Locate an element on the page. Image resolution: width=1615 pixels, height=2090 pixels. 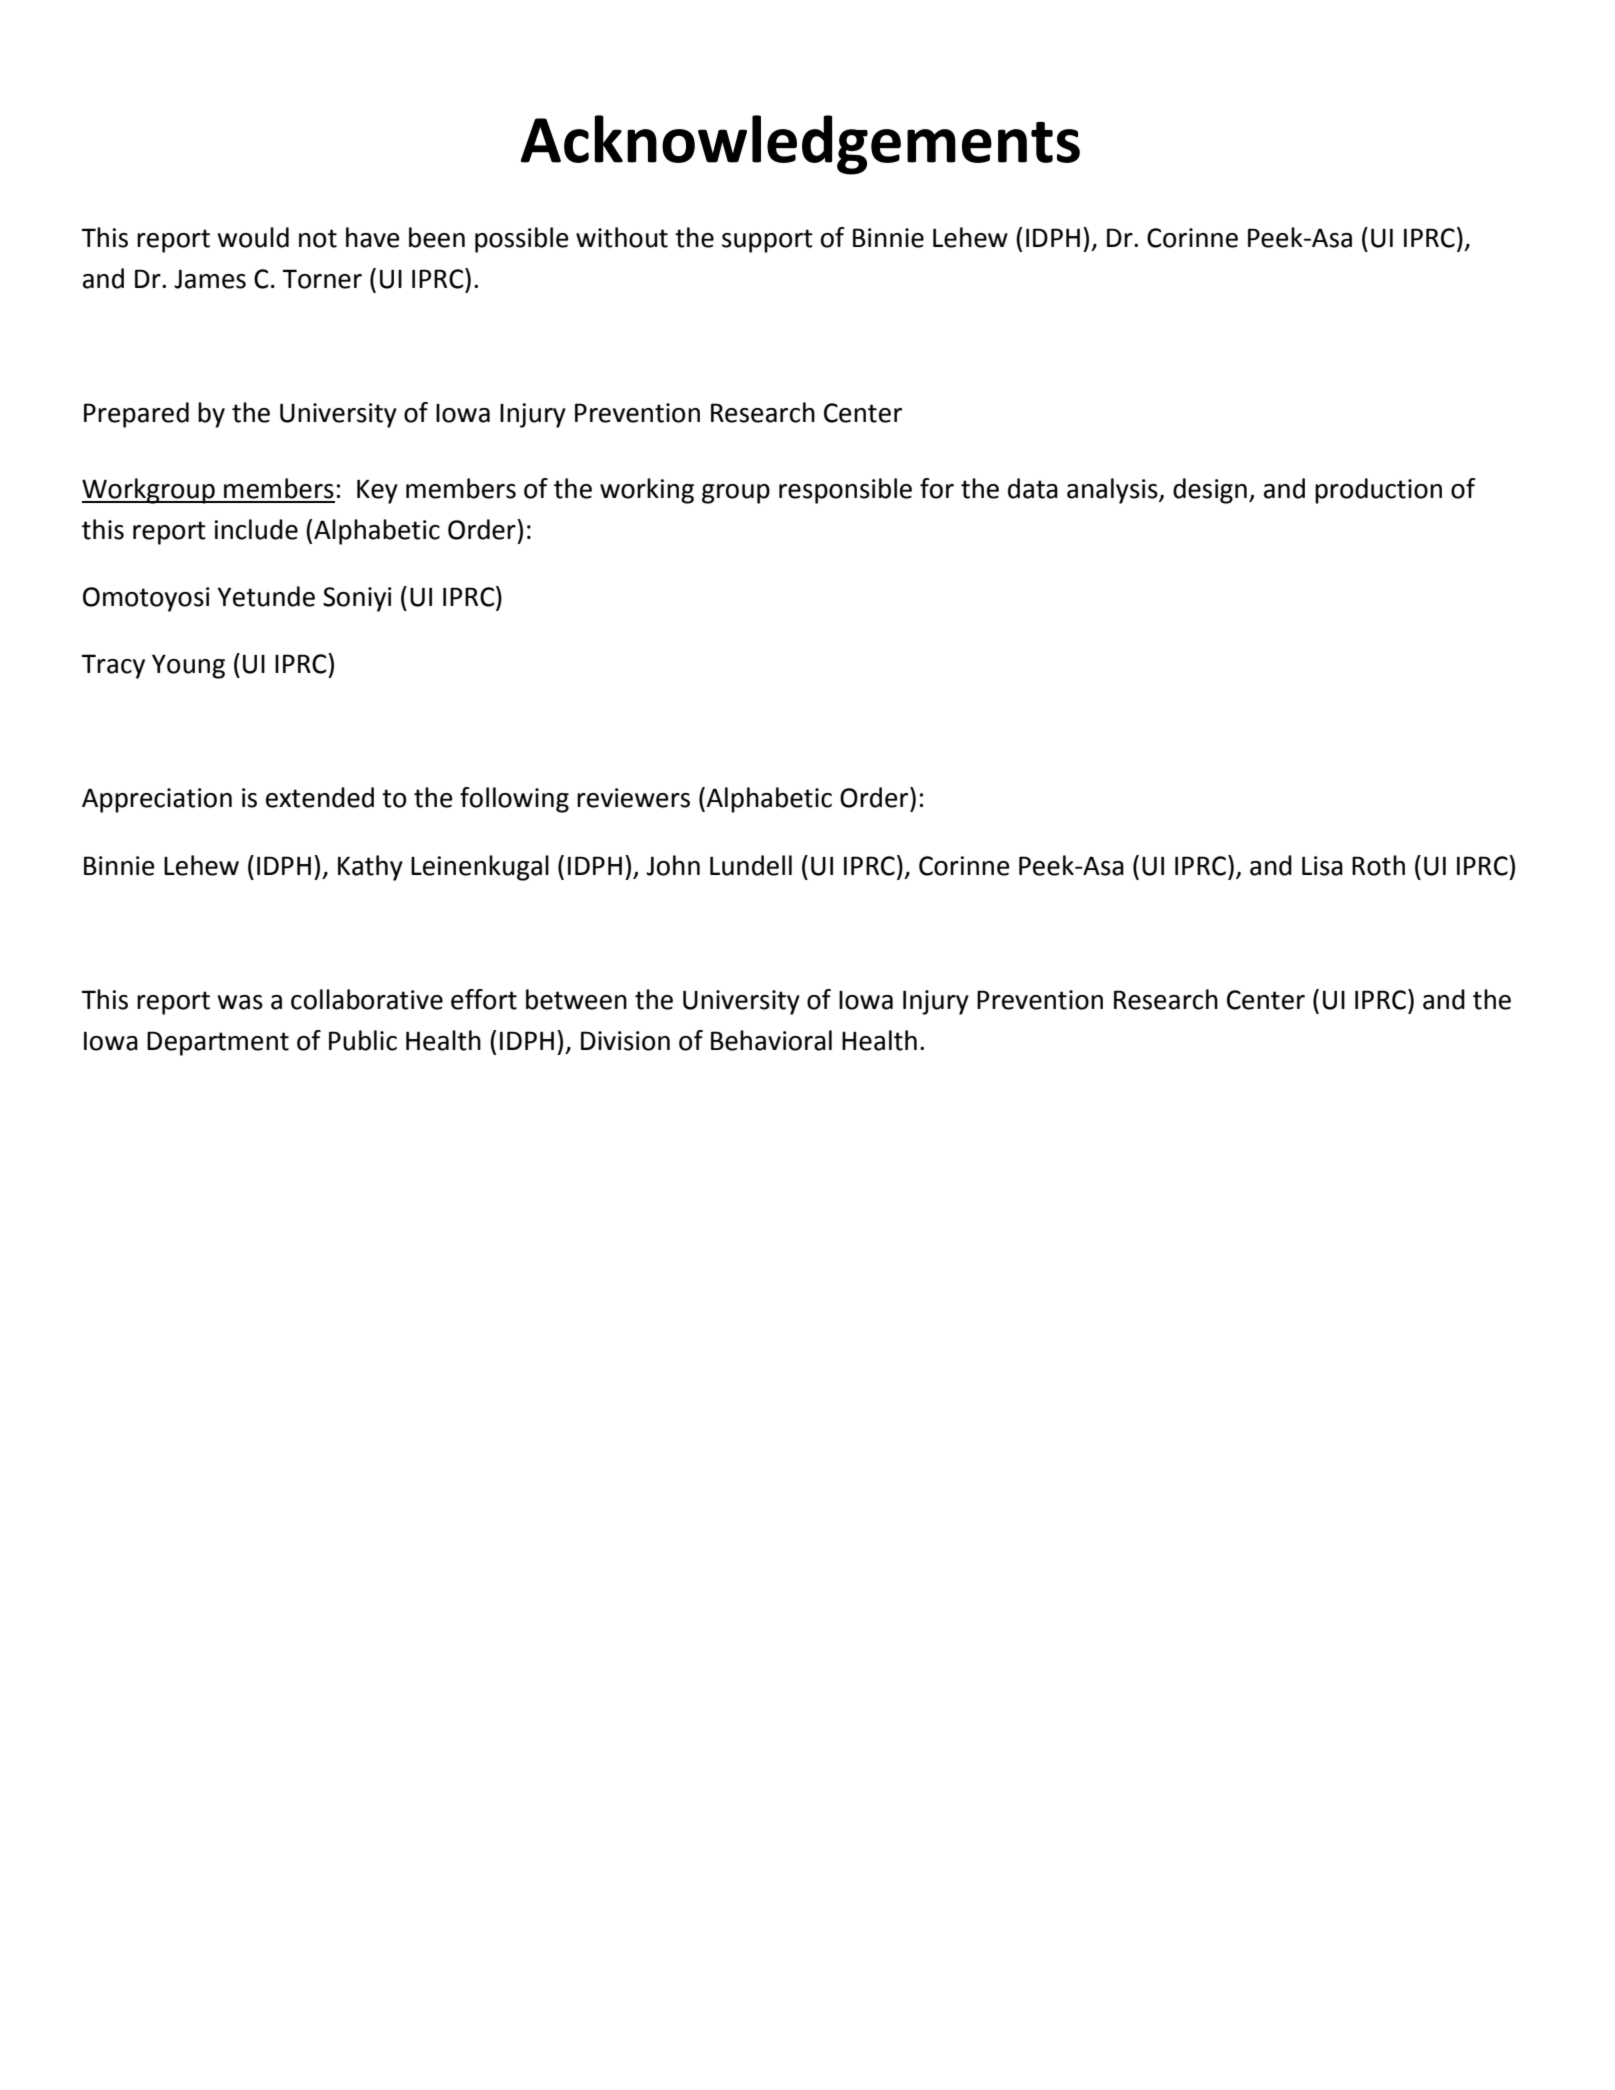
analysis is located at coordinates (1113, 491).
